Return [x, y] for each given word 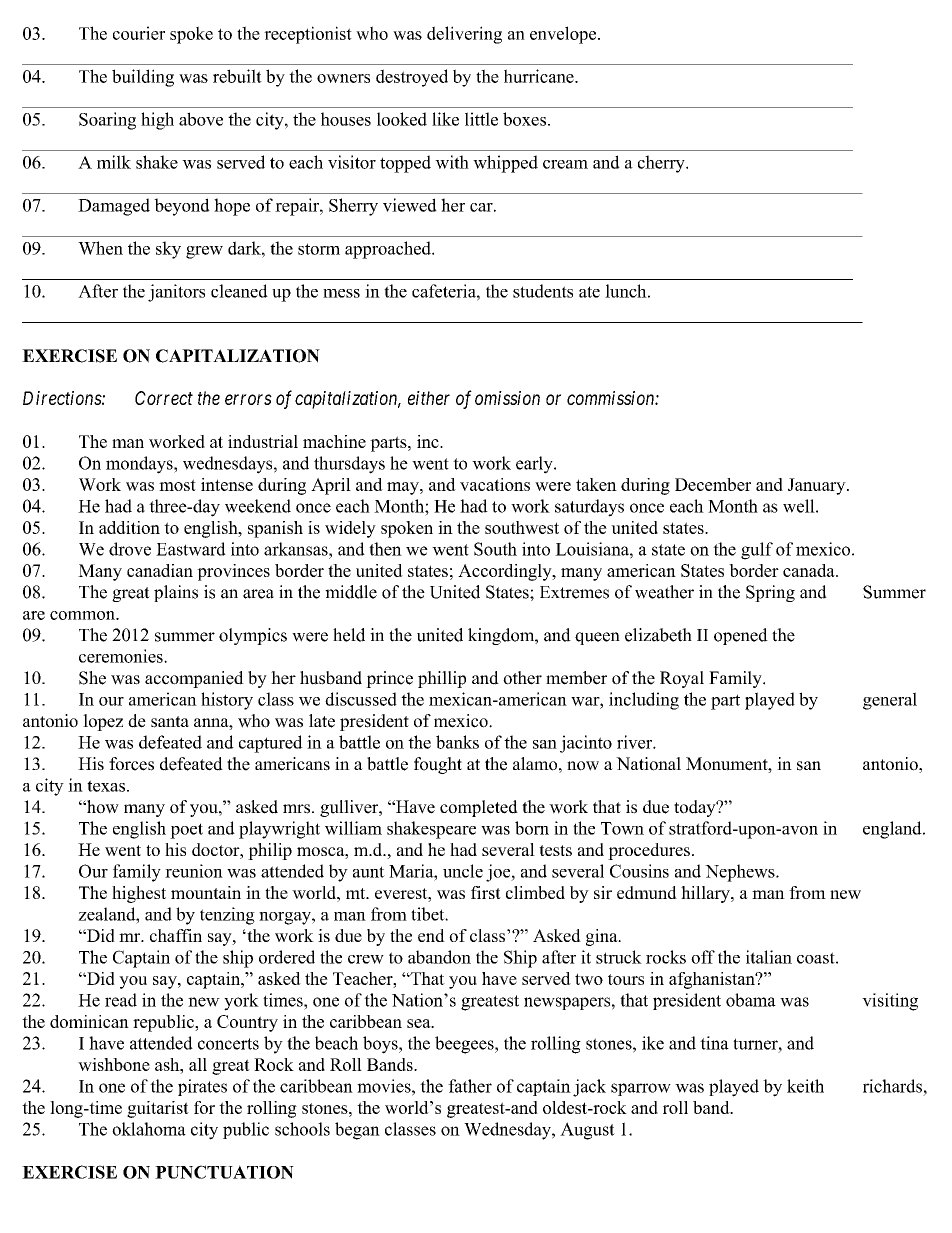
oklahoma [149, 1129]
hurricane [540, 76]
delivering [464, 35]
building [143, 78]
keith [805, 1086]
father [470, 1086]
